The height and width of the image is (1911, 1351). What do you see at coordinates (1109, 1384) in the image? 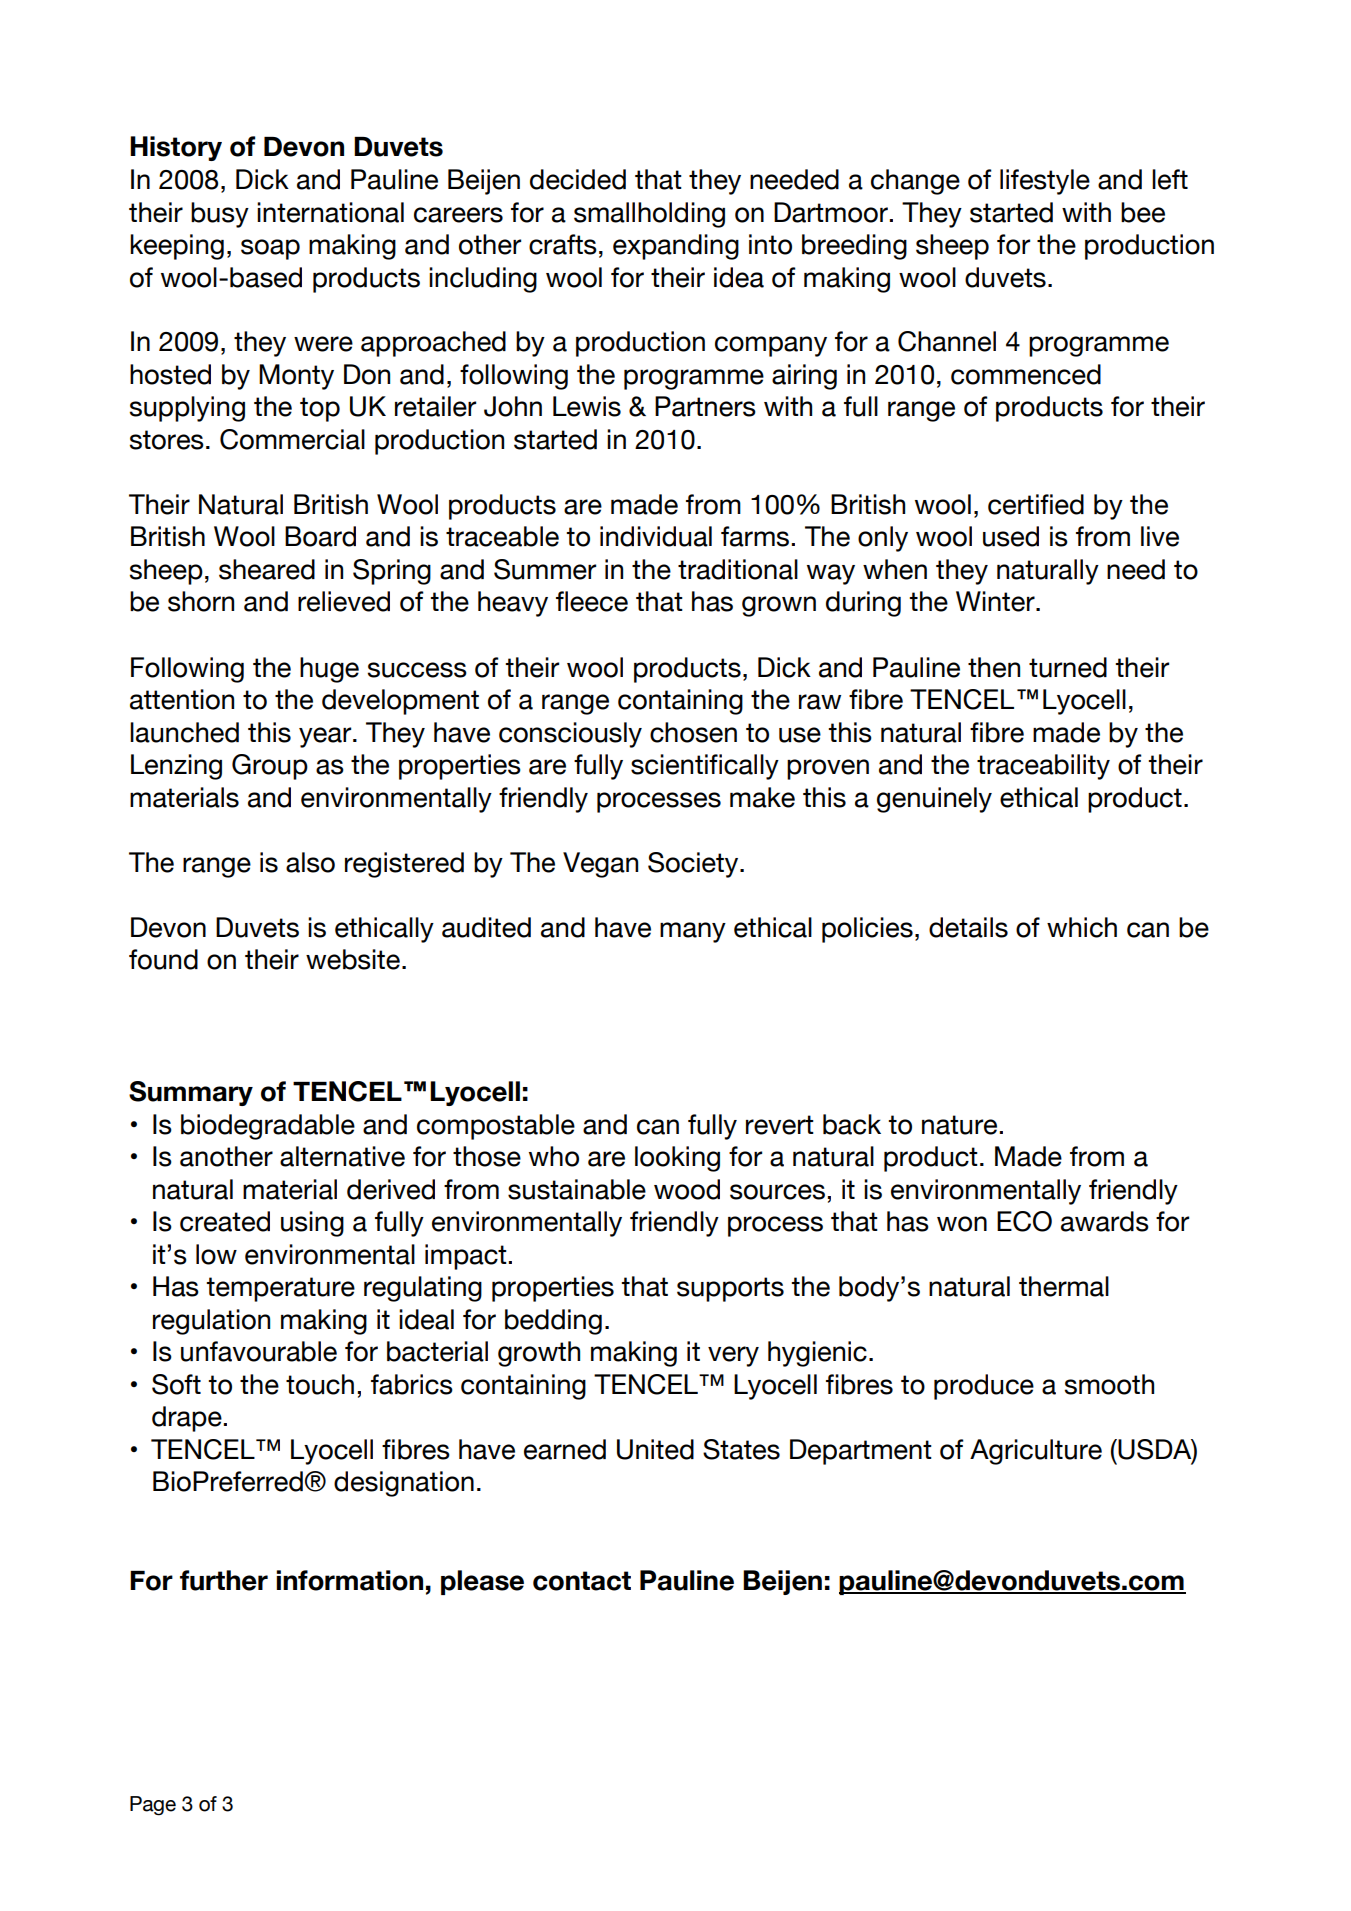
I see `smooth` at bounding box center [1109, 1384].
